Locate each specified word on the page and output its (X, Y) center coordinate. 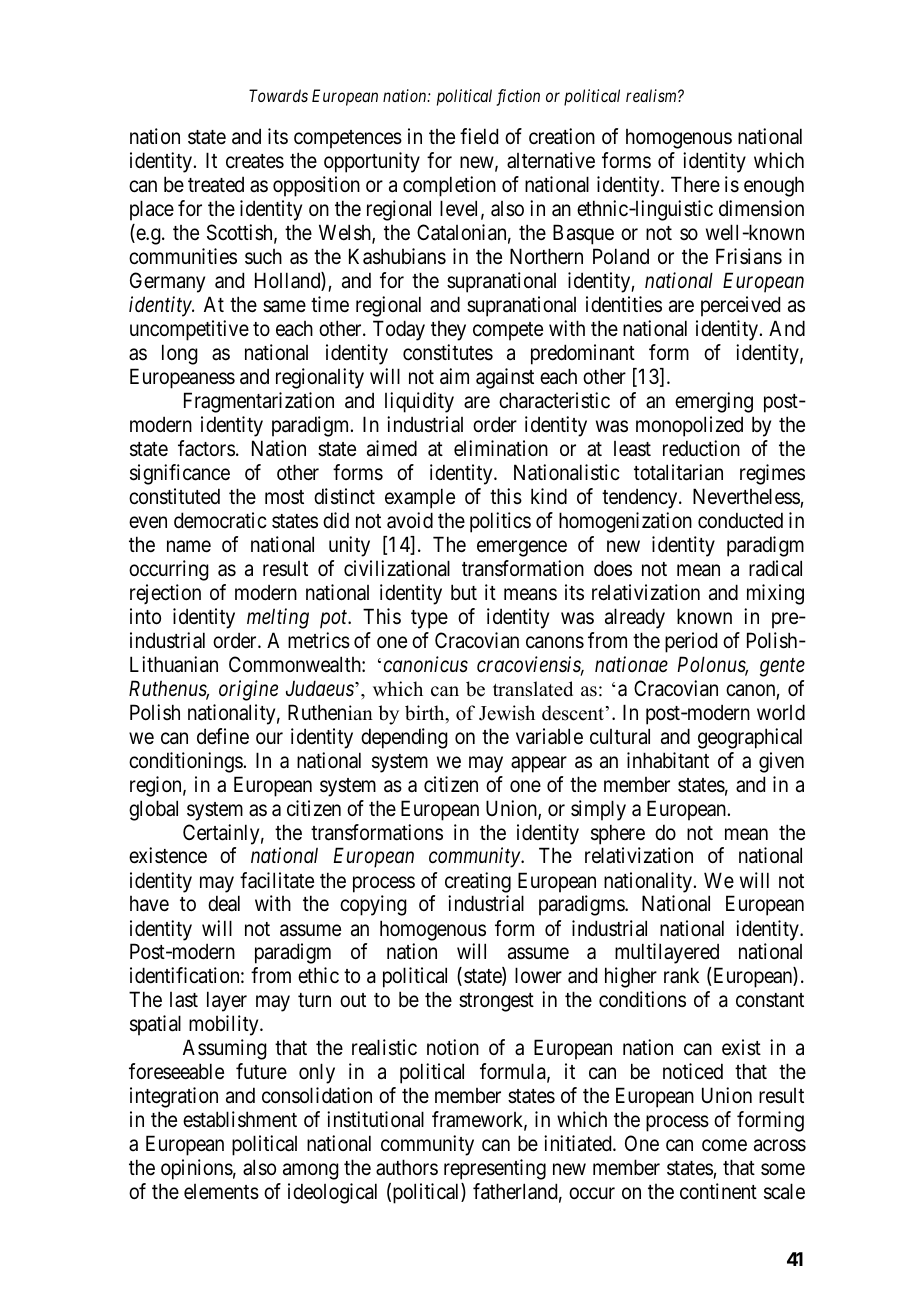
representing (495, 1169)
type (429, 619)
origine (248, 690)
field (479, 136)
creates (255, 161)
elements (221, 1192)
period (691, 642)
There (695, 184)
